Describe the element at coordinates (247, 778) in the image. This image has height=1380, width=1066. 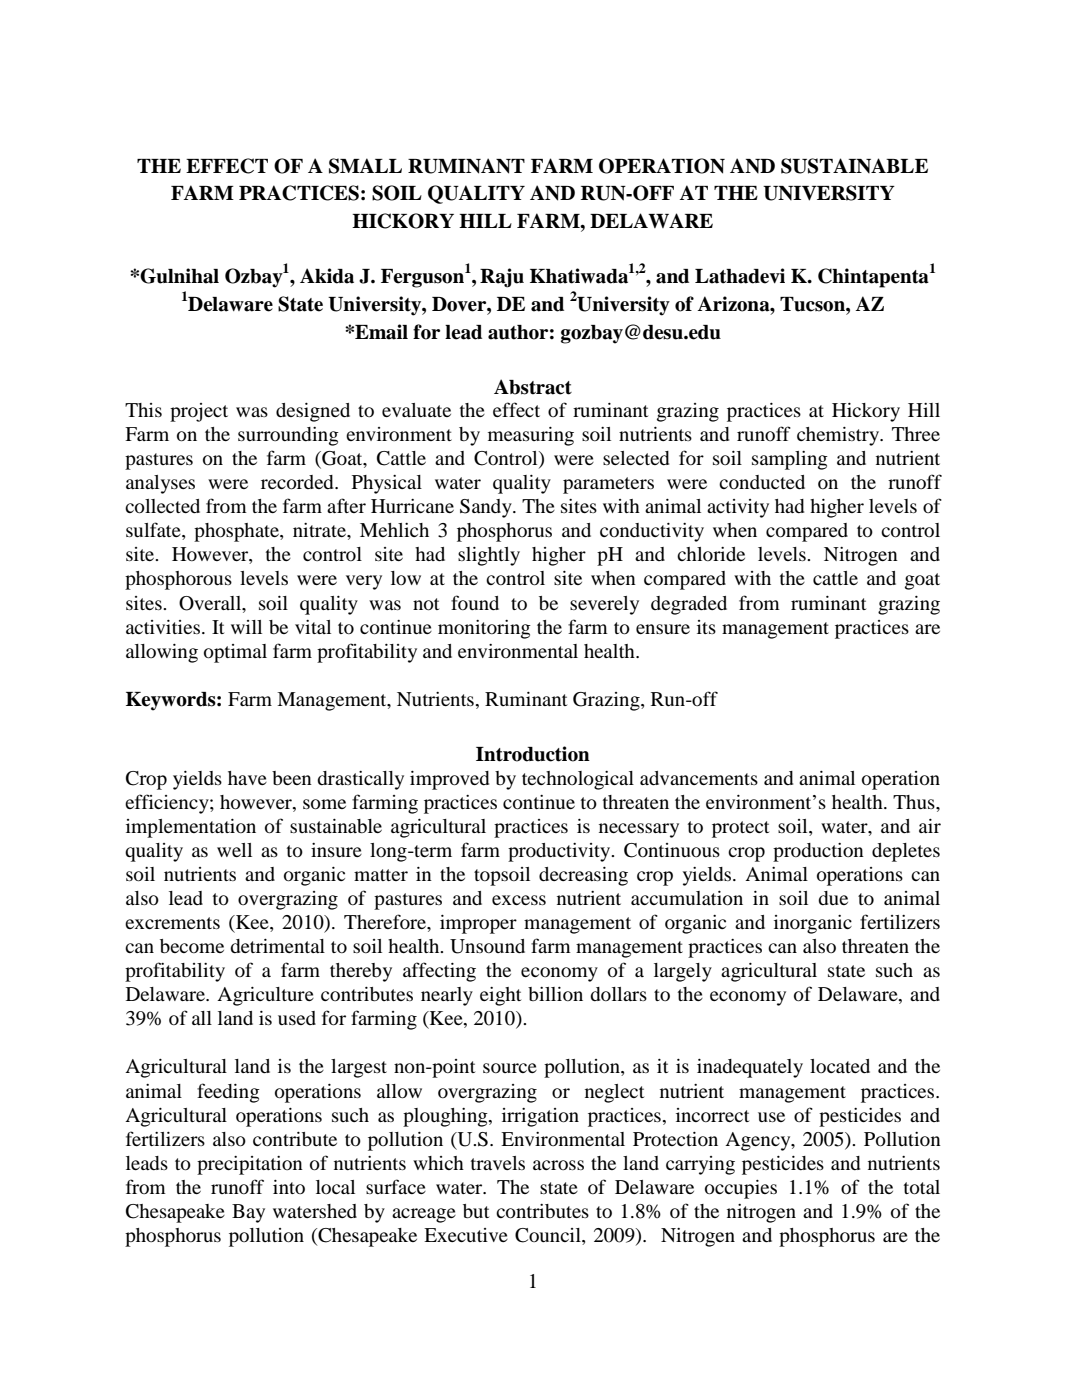
I see `have` at that location.
